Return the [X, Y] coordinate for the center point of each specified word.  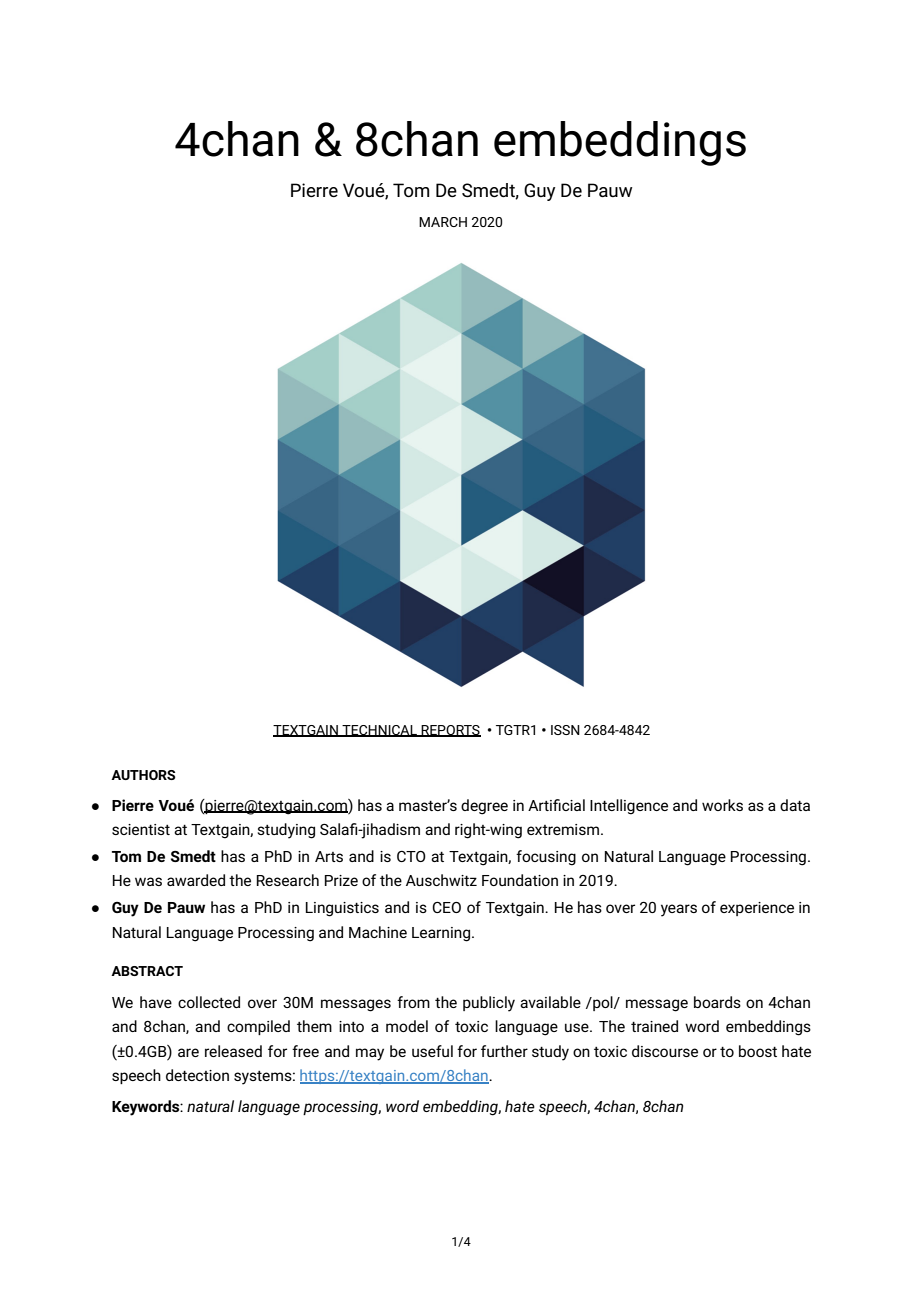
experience [757, 909]
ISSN [565, 730]
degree [484, 807]
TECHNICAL [379, 731]
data [795, 805]
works [722, 805]
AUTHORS [143, 775]
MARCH [443, 222]
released [233, 1051]
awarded [196, 880]
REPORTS [450, 731]
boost [758, 1051]
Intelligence [629, 807]
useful [432, 1051]
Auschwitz [441, 880]
